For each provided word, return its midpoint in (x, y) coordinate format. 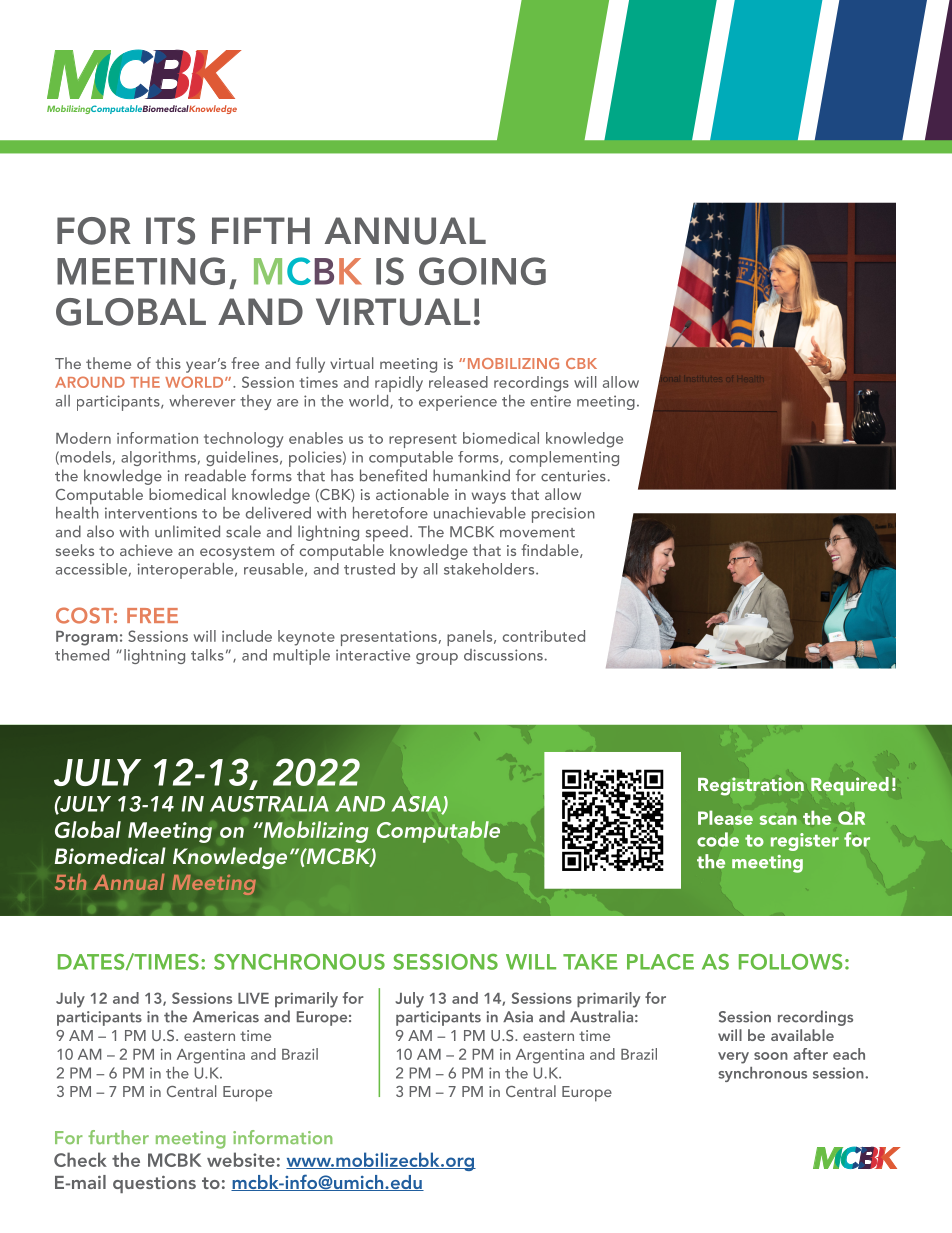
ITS (170, 231)
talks (207, 655)
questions (154, 1184)
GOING (482, 271)
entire (550, 401)
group (437, 659)
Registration (751, 786)
